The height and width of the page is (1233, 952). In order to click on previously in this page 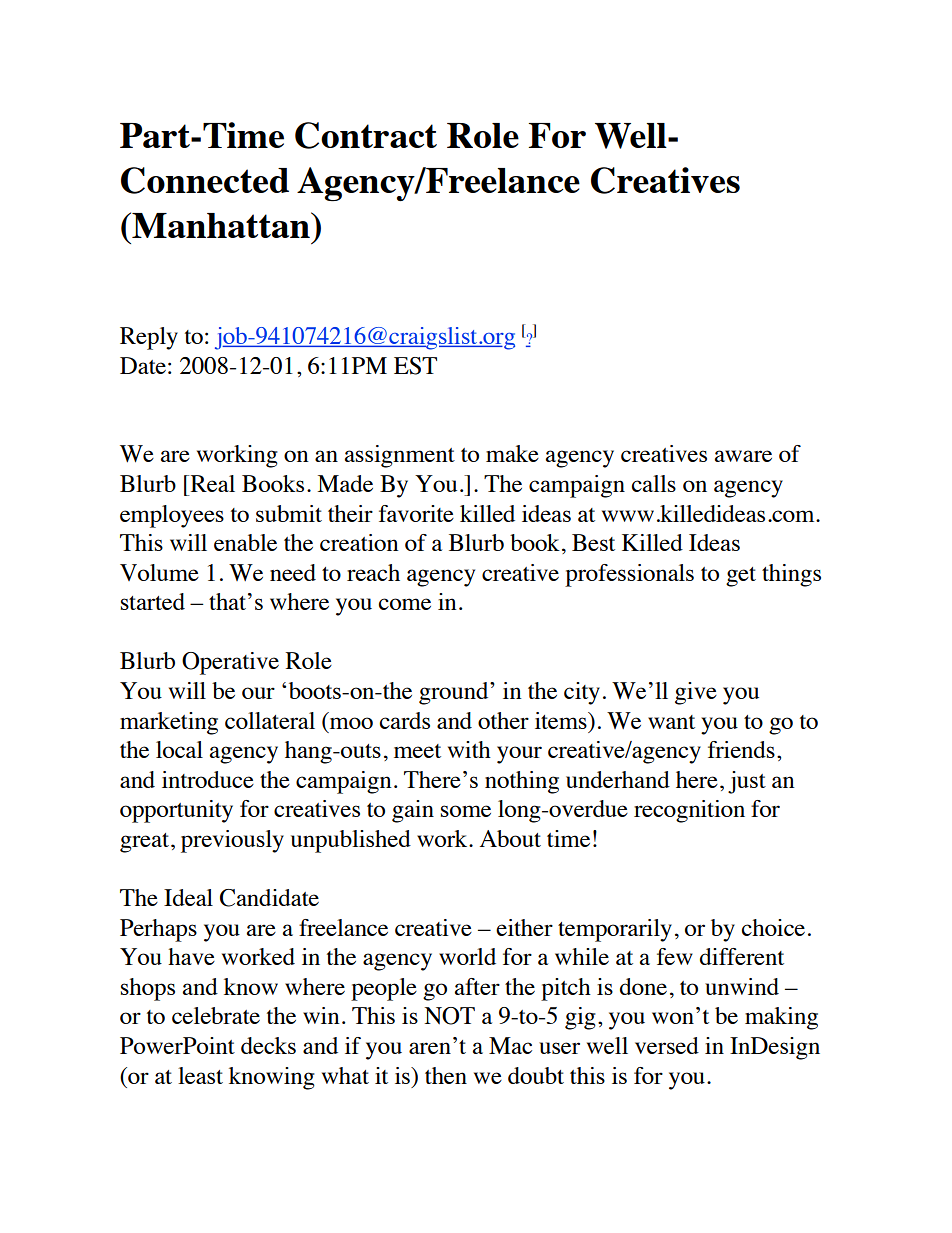, I will do `click(232, 841)`.
